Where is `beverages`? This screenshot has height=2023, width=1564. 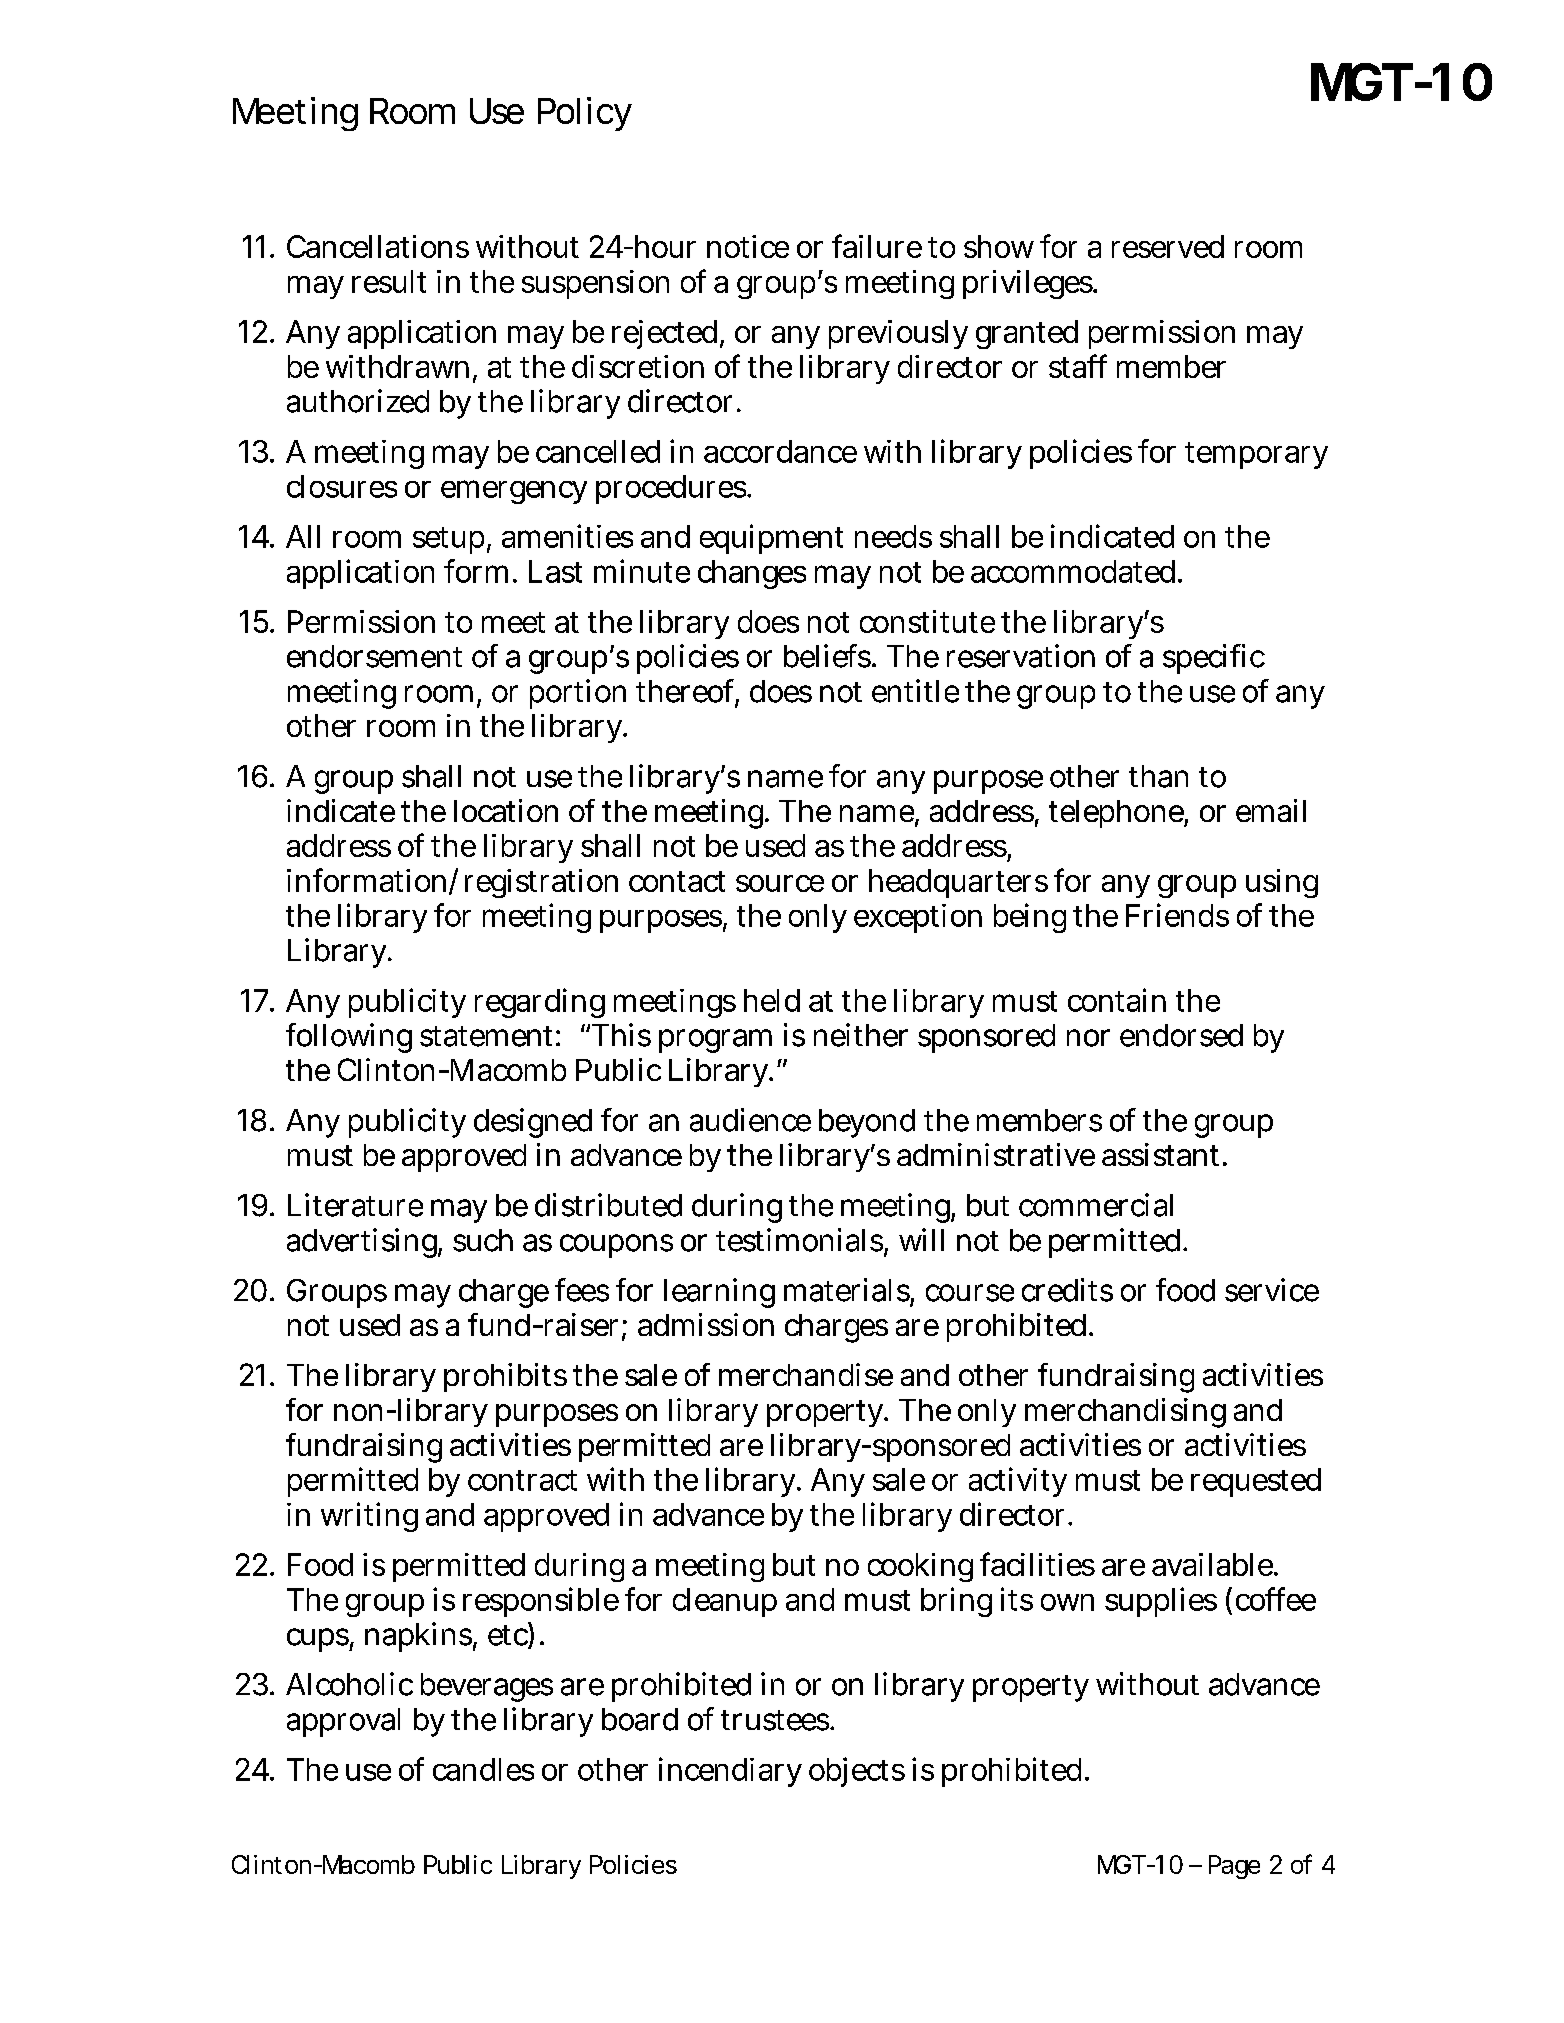 beverages is located at coordinates (487, 1687).
